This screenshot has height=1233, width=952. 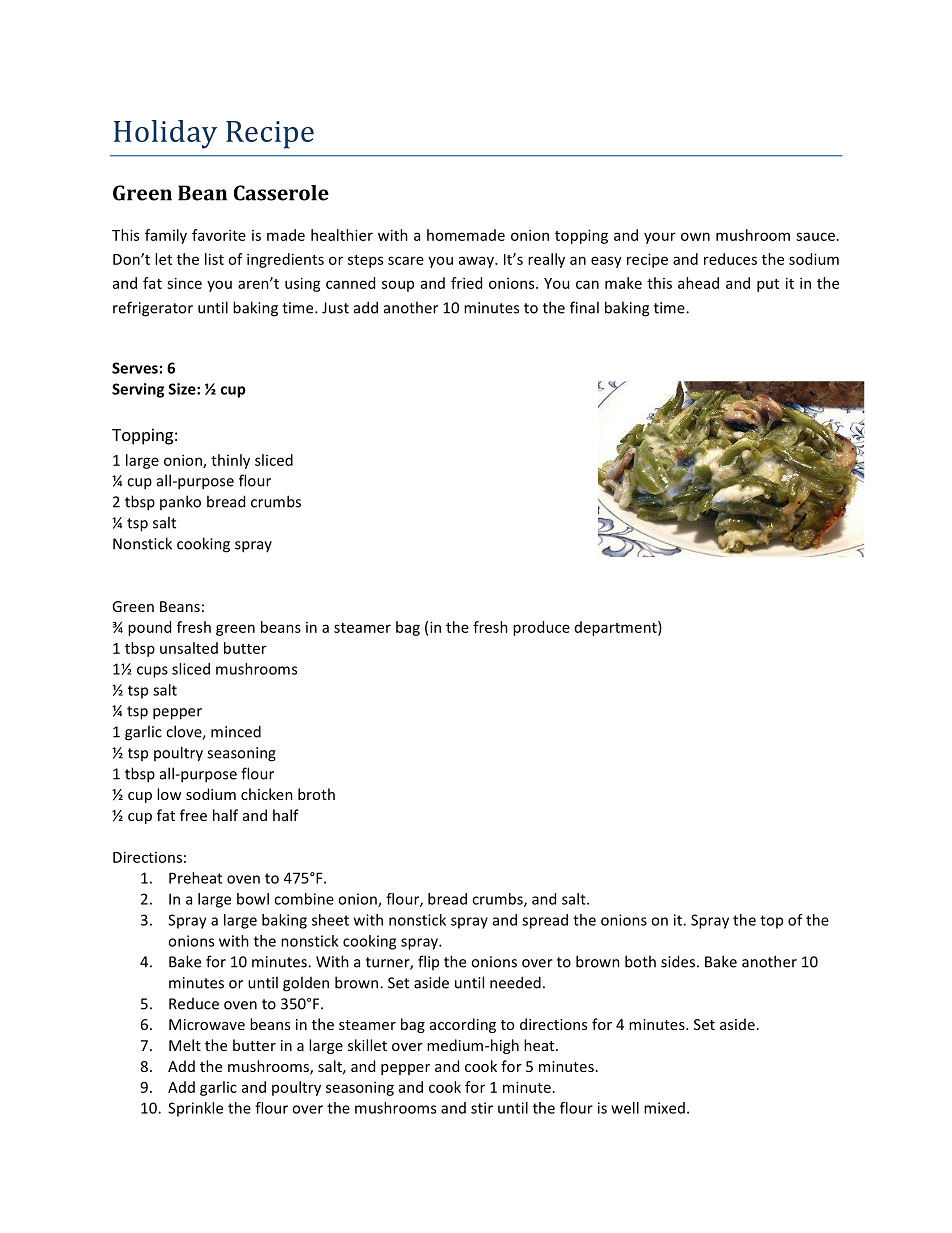 What do you see at coordinates (664, 1108) in the screenshot?
I see `mixed` at bounding box center [664, 1108].
